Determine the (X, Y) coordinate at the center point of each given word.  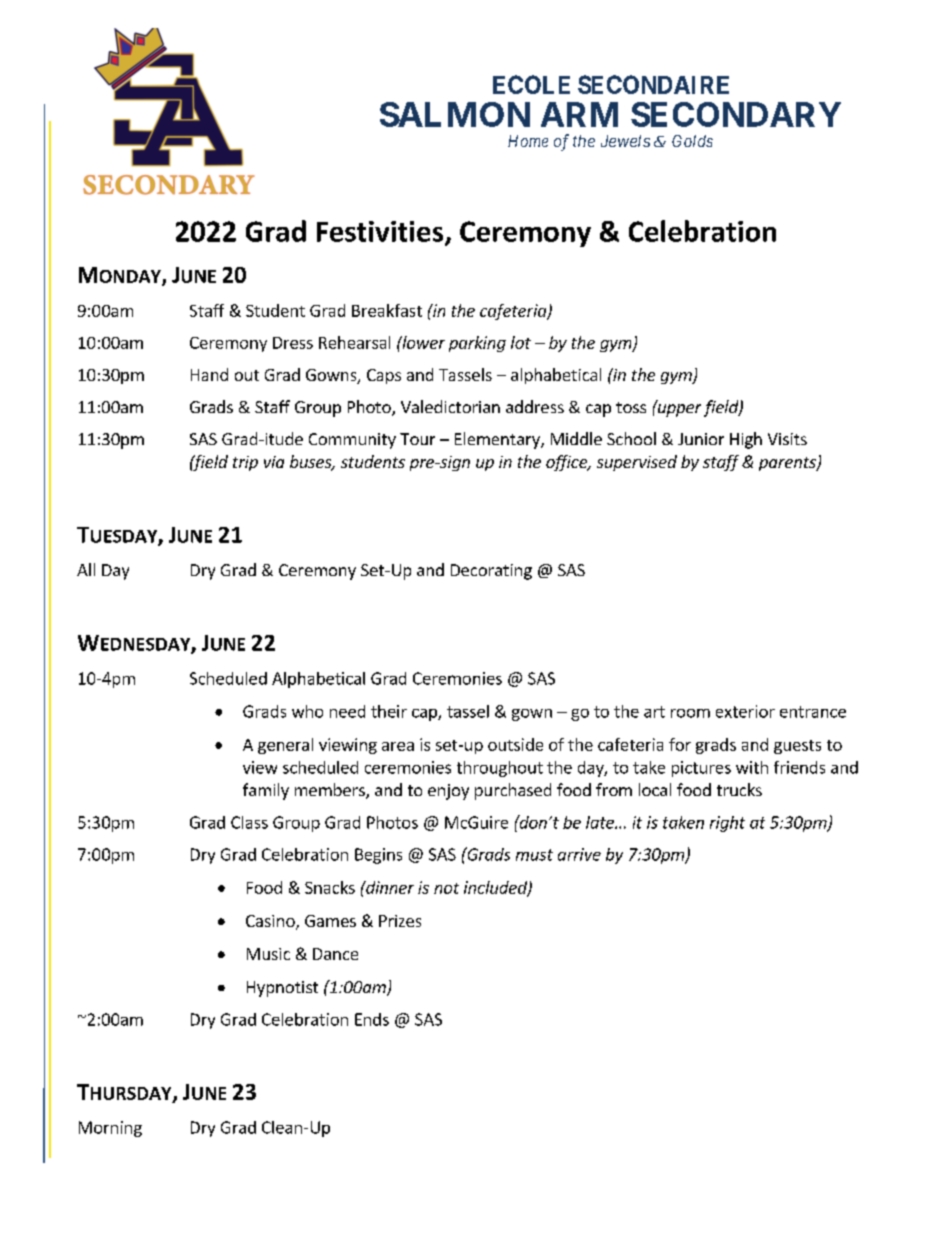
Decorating (491, 572)
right (727, 824)
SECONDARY (736, 114)
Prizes (400, 921)
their (389, 711)
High (746, 440)
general (285, 746)
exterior (745, 711)
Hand (209, 374)
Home (528, 141)
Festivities (381, 232)
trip (245, 463)
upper (678, 409)
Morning (110, 1129)
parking (477, 344)
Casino (271, 922)
